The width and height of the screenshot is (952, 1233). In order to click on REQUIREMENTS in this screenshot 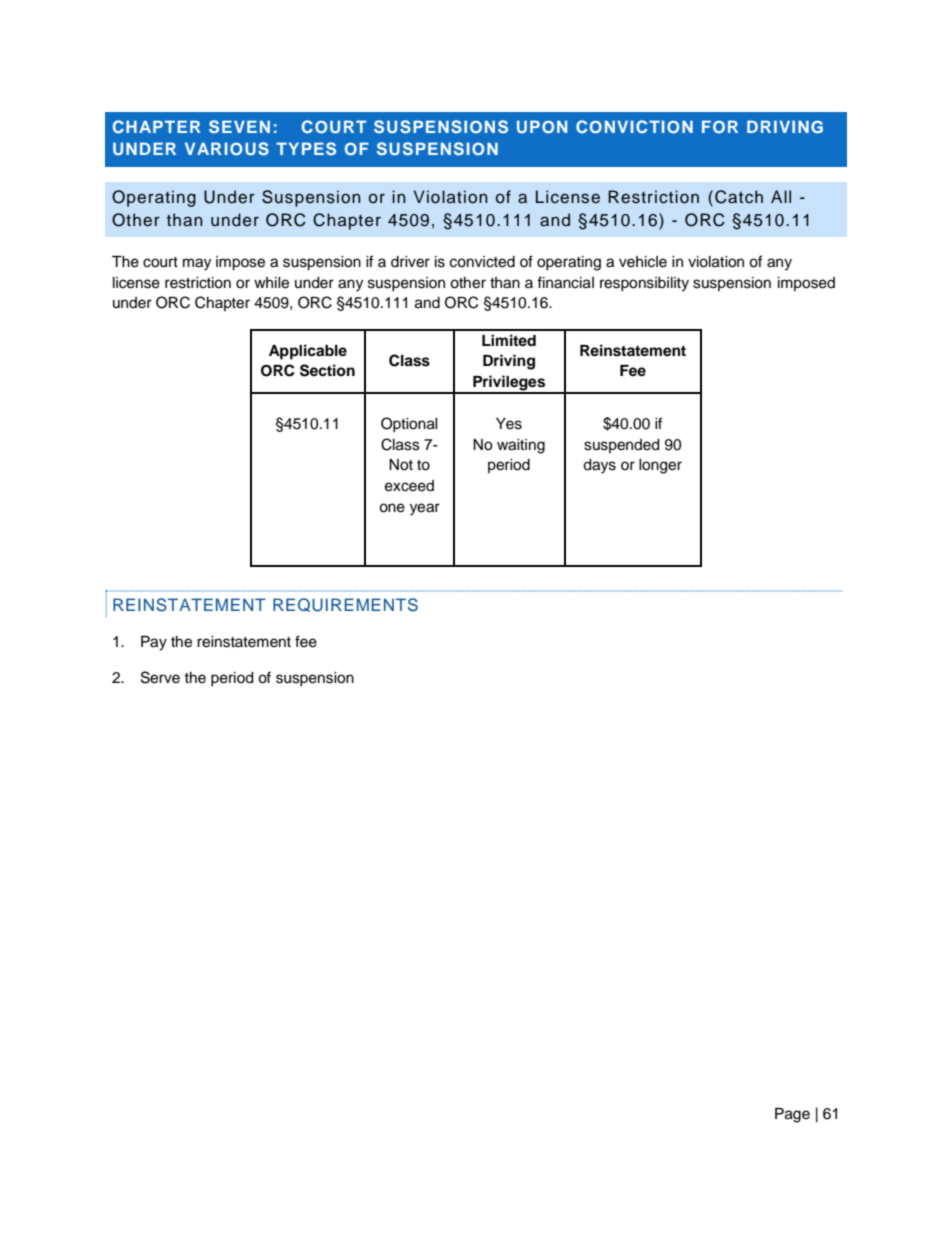, I will do `click(345, 605)`.
